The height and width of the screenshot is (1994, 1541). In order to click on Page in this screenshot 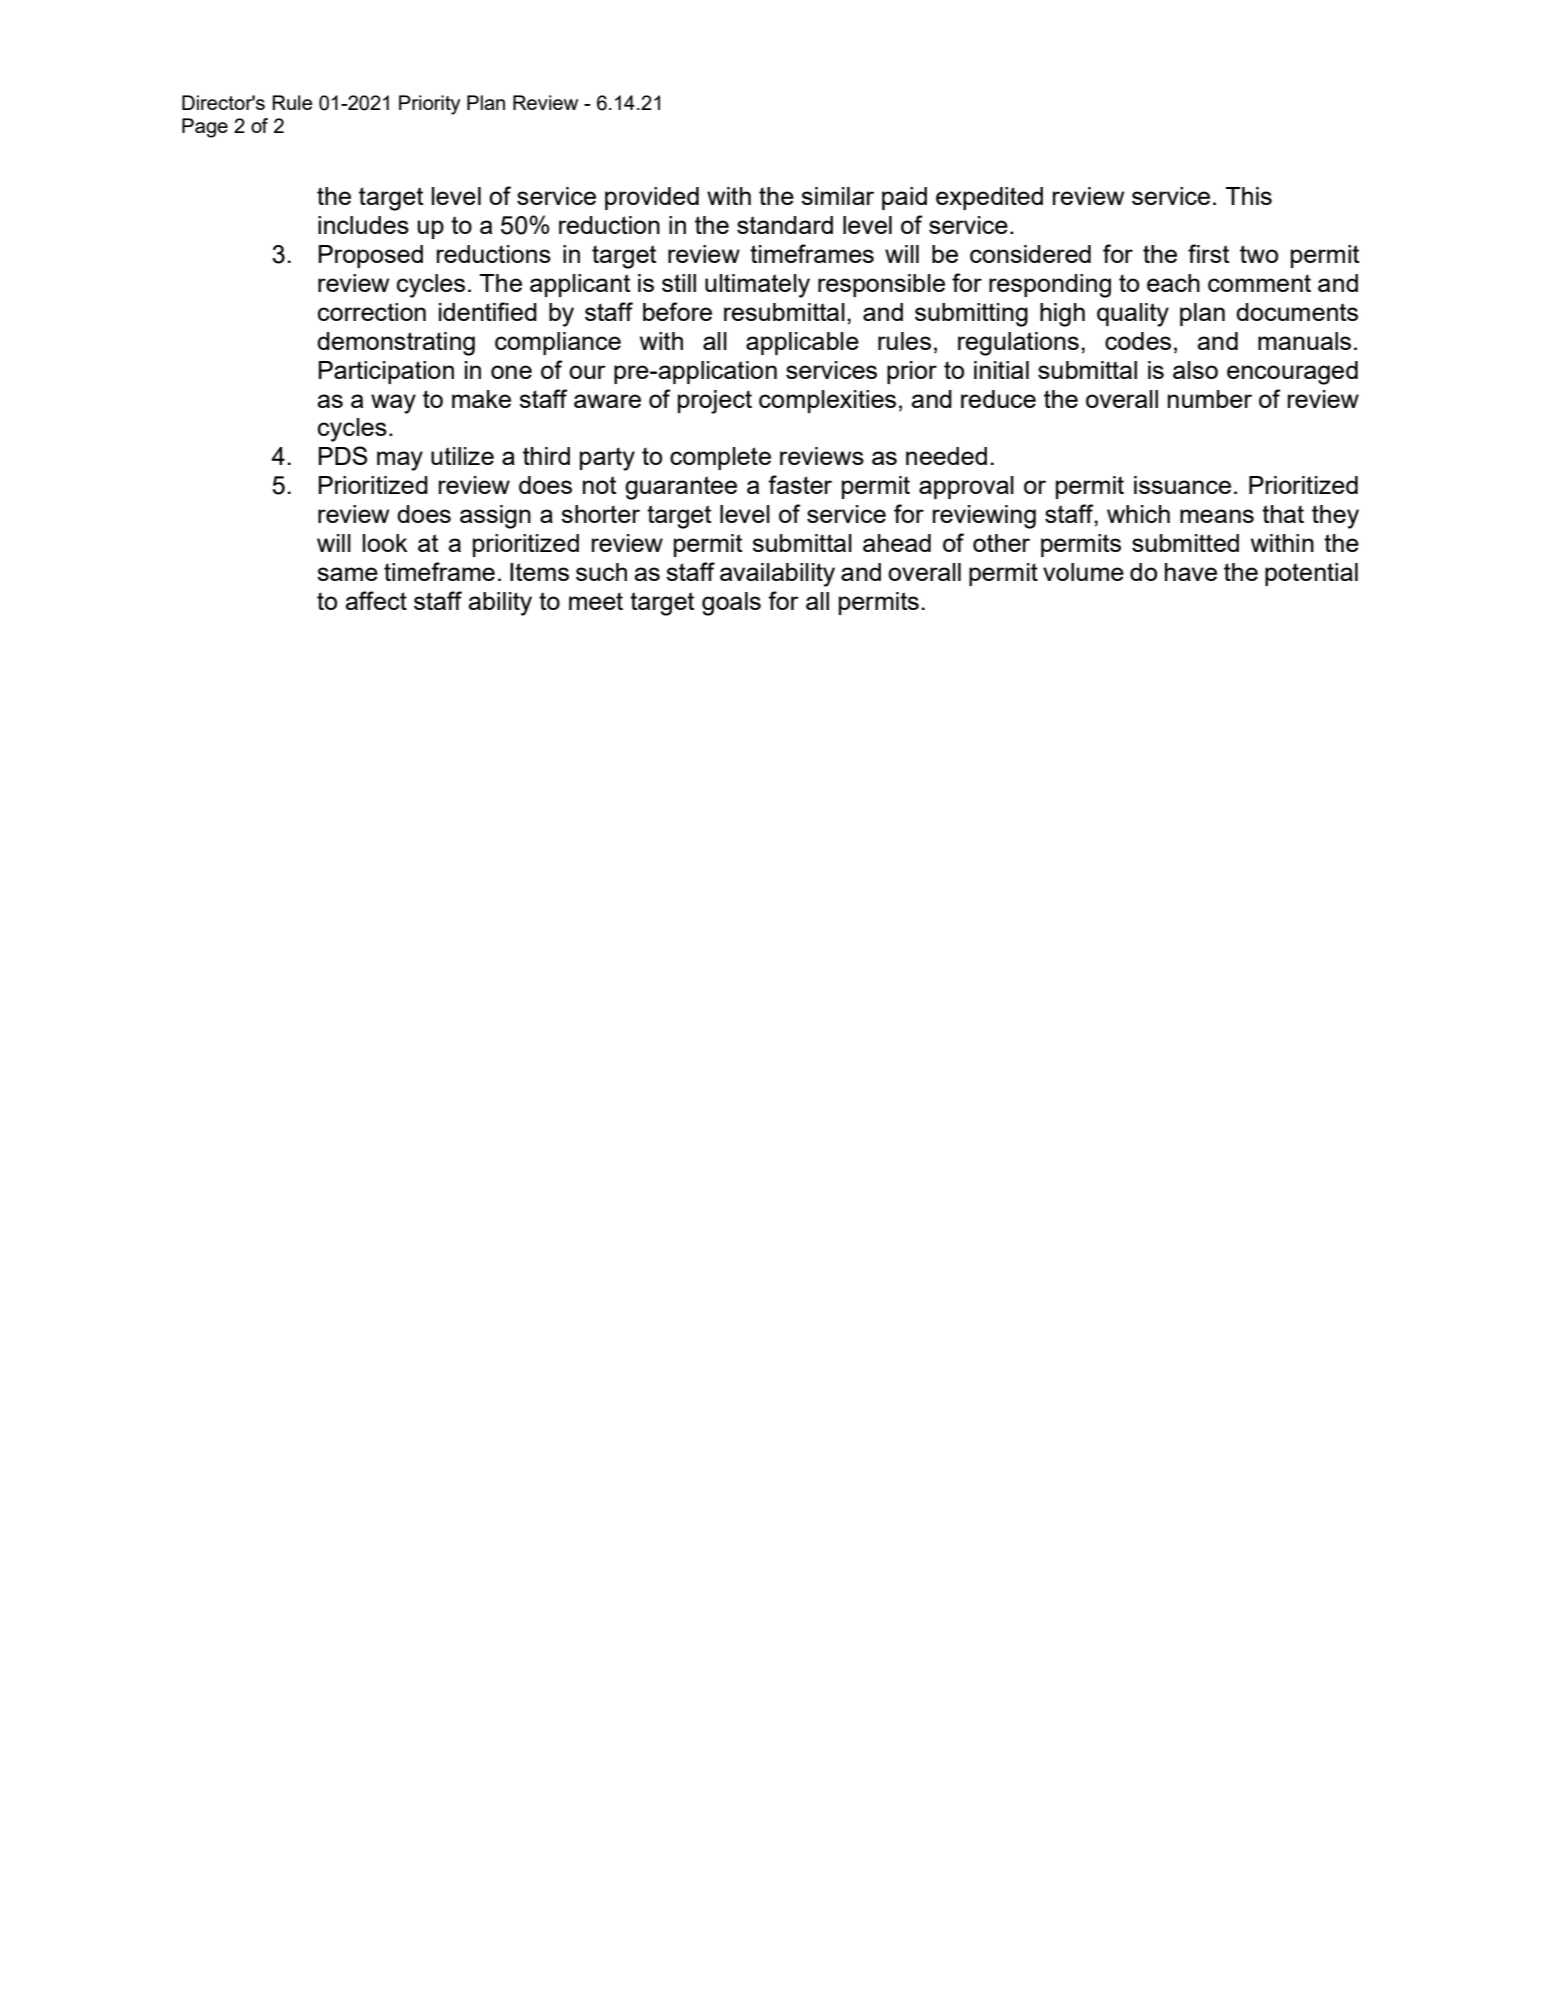, I will do `click(205, 128)`.
